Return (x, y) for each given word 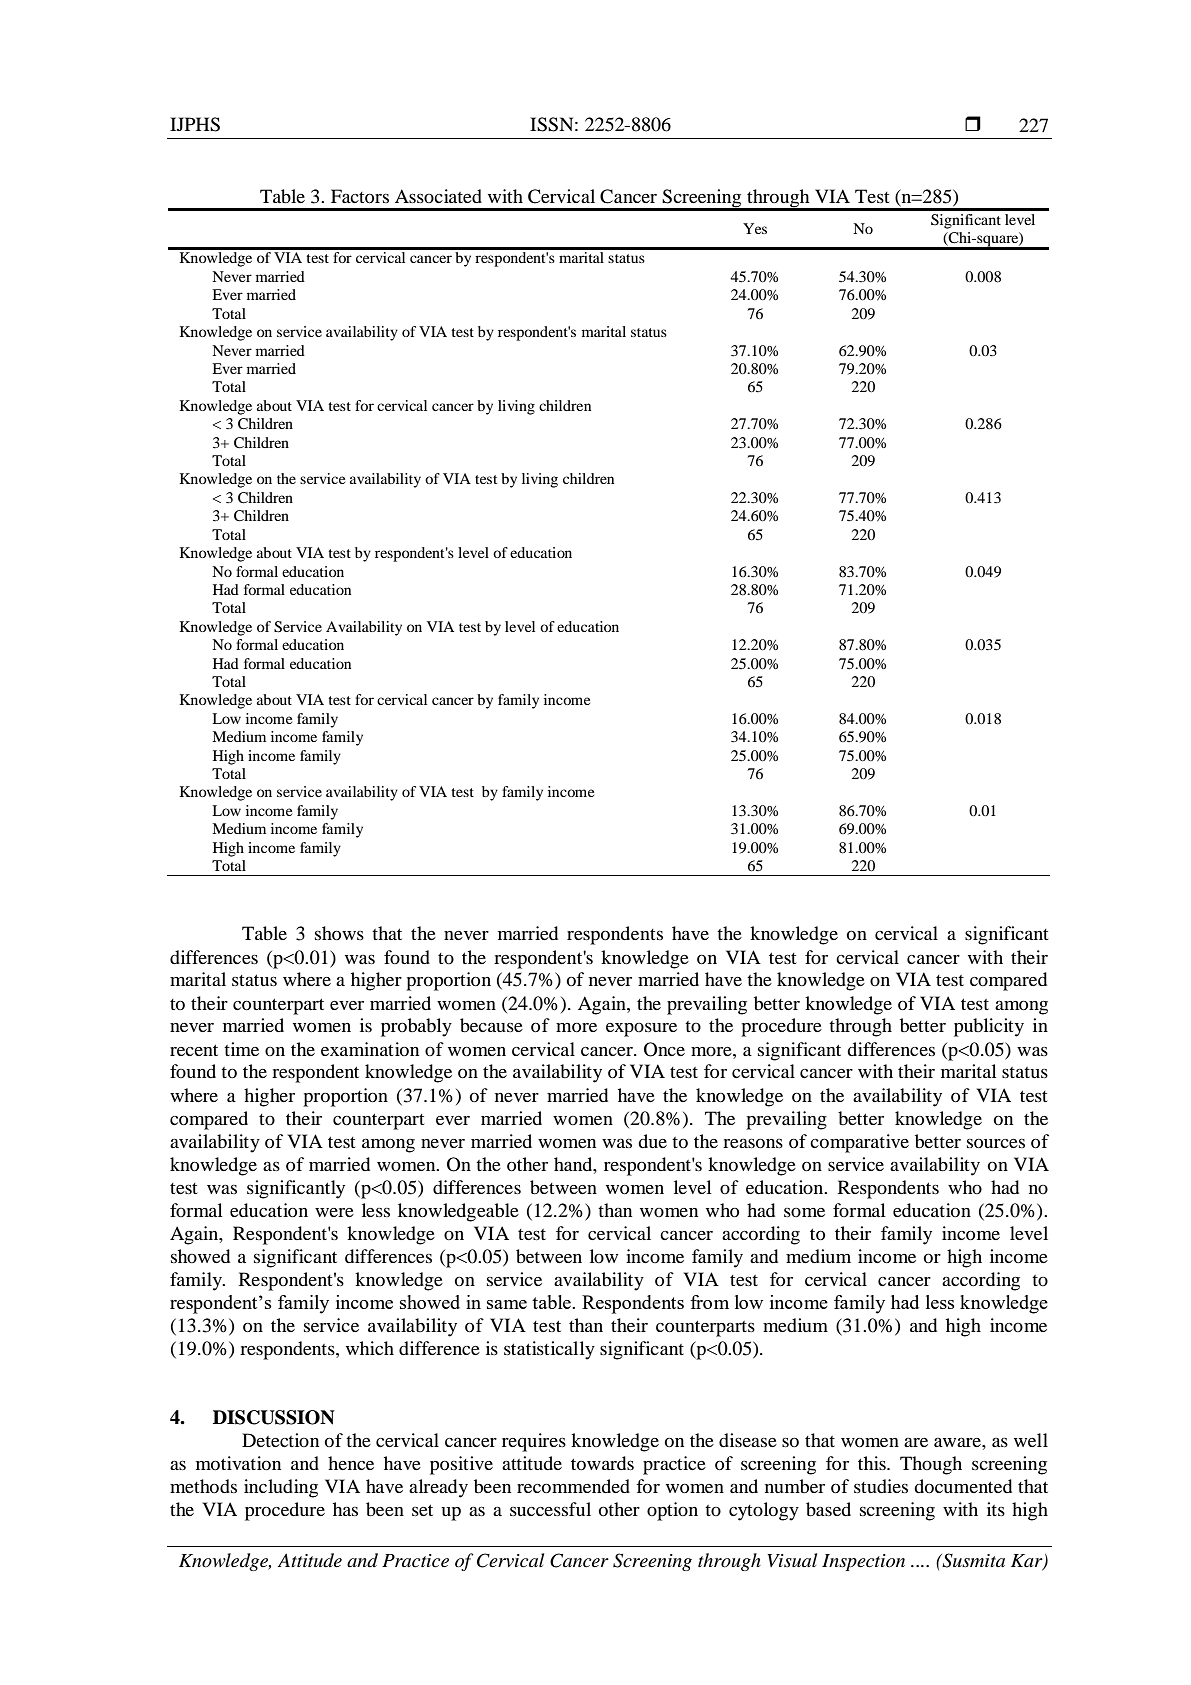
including (281, 1488)
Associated (438, 196)
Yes (755, 228)
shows (339, 933)
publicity (989, 1027)
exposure (641, 1030)
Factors (360, 196)
